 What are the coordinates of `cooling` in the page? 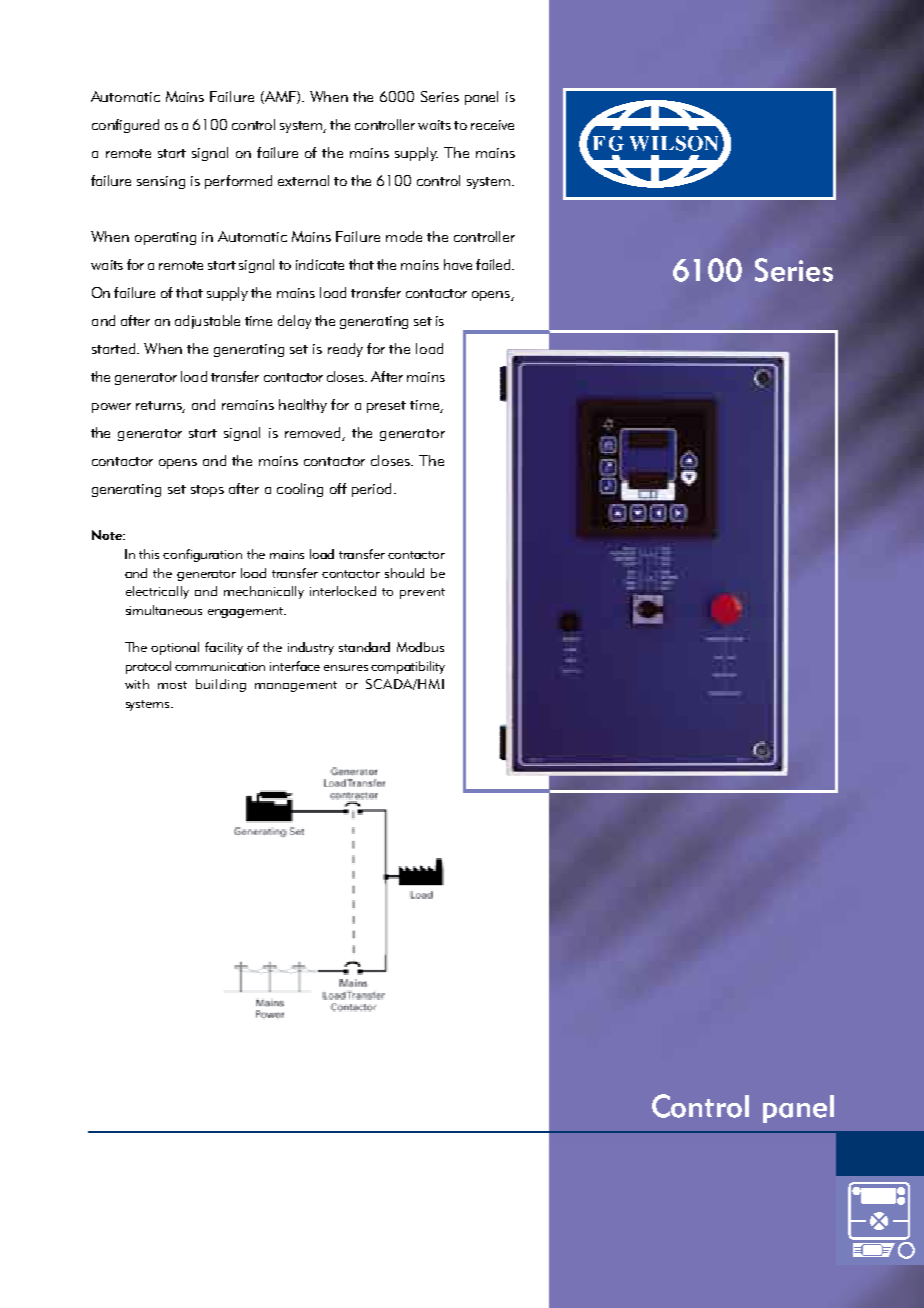 It's located at (300, 490).
